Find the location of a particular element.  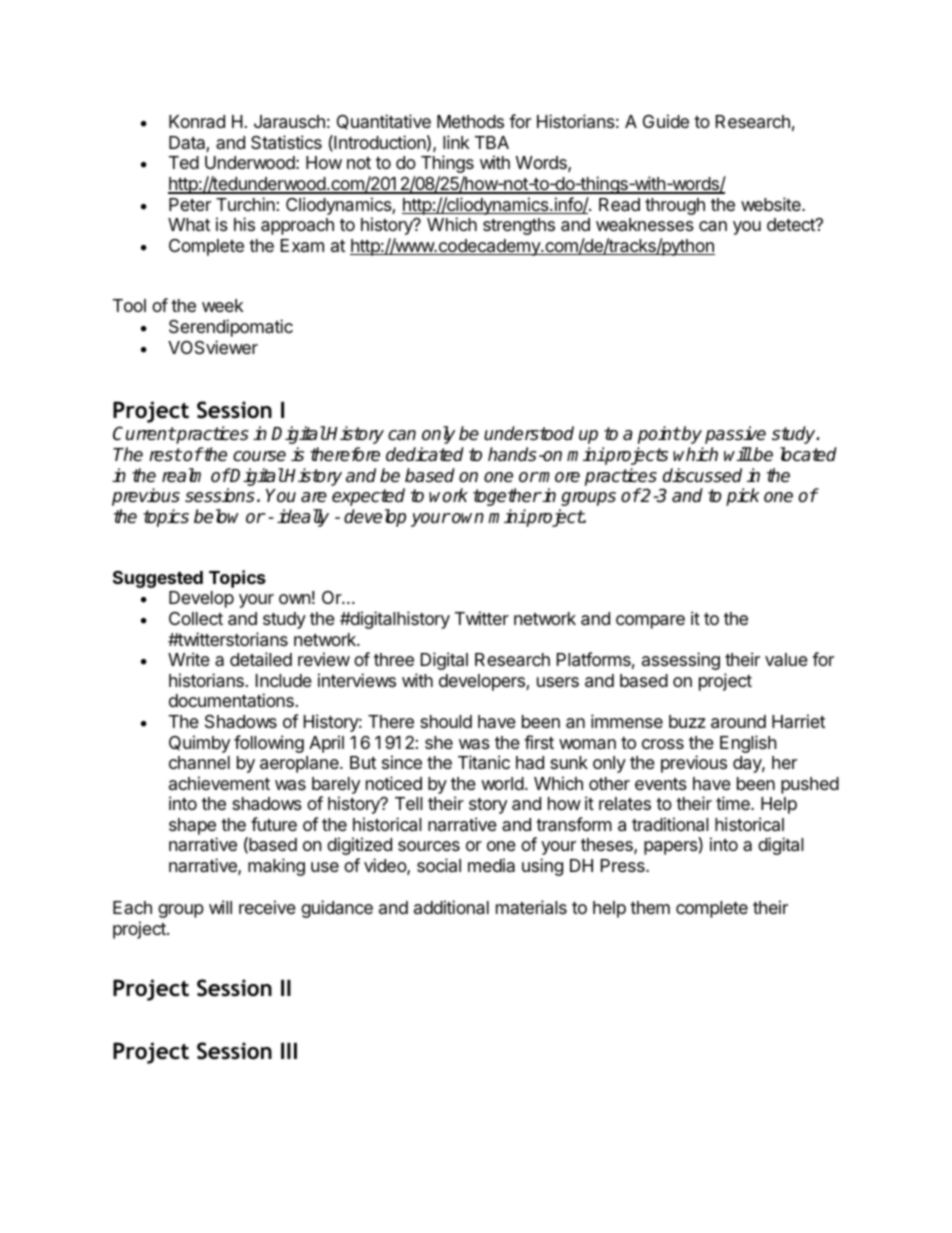

them is located at coordinates (650, 907).
